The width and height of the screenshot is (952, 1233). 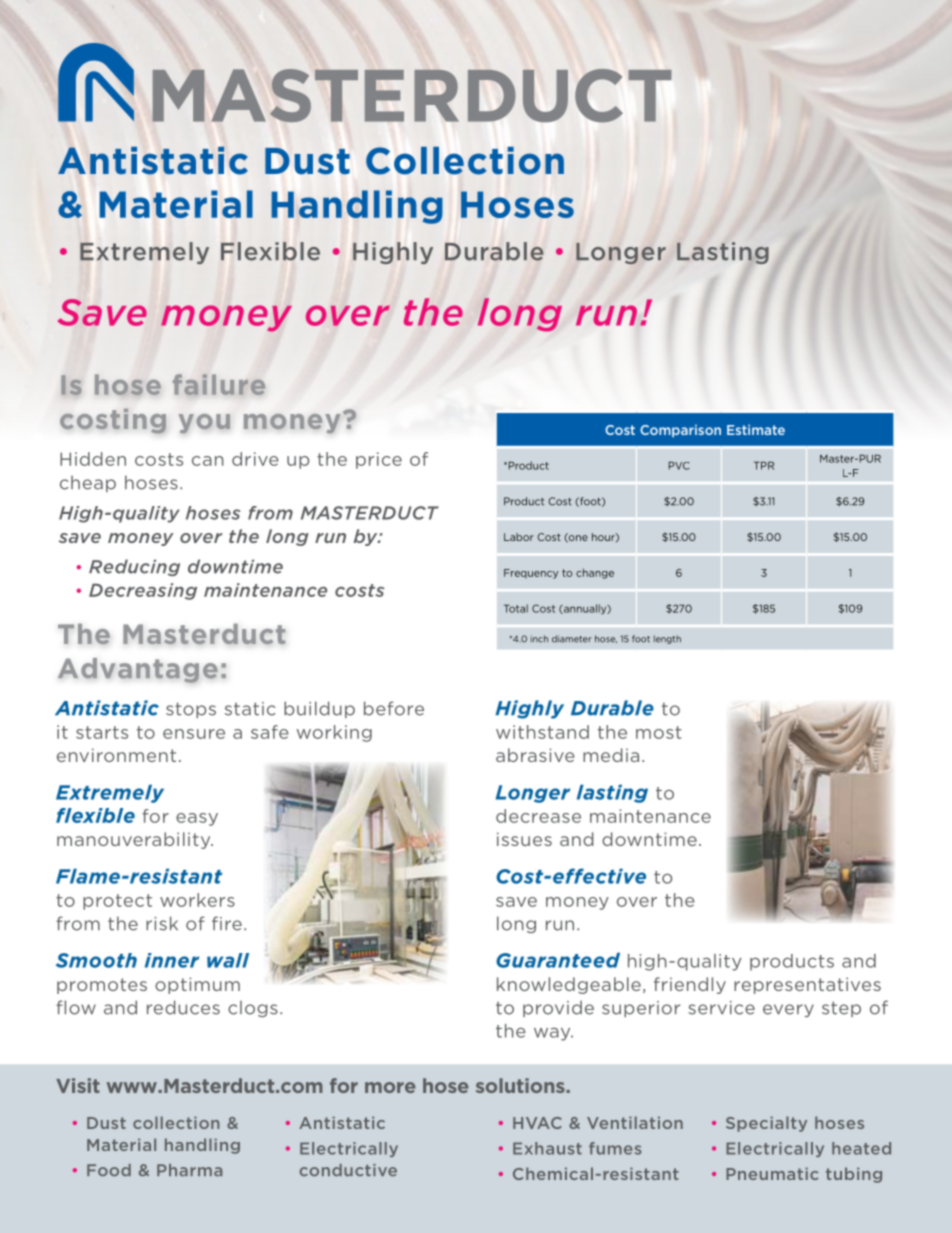 What do you see at coordinates (189, 1170) in the screenshot?
I see `Pharma` at bounding box center [189, 1170].
